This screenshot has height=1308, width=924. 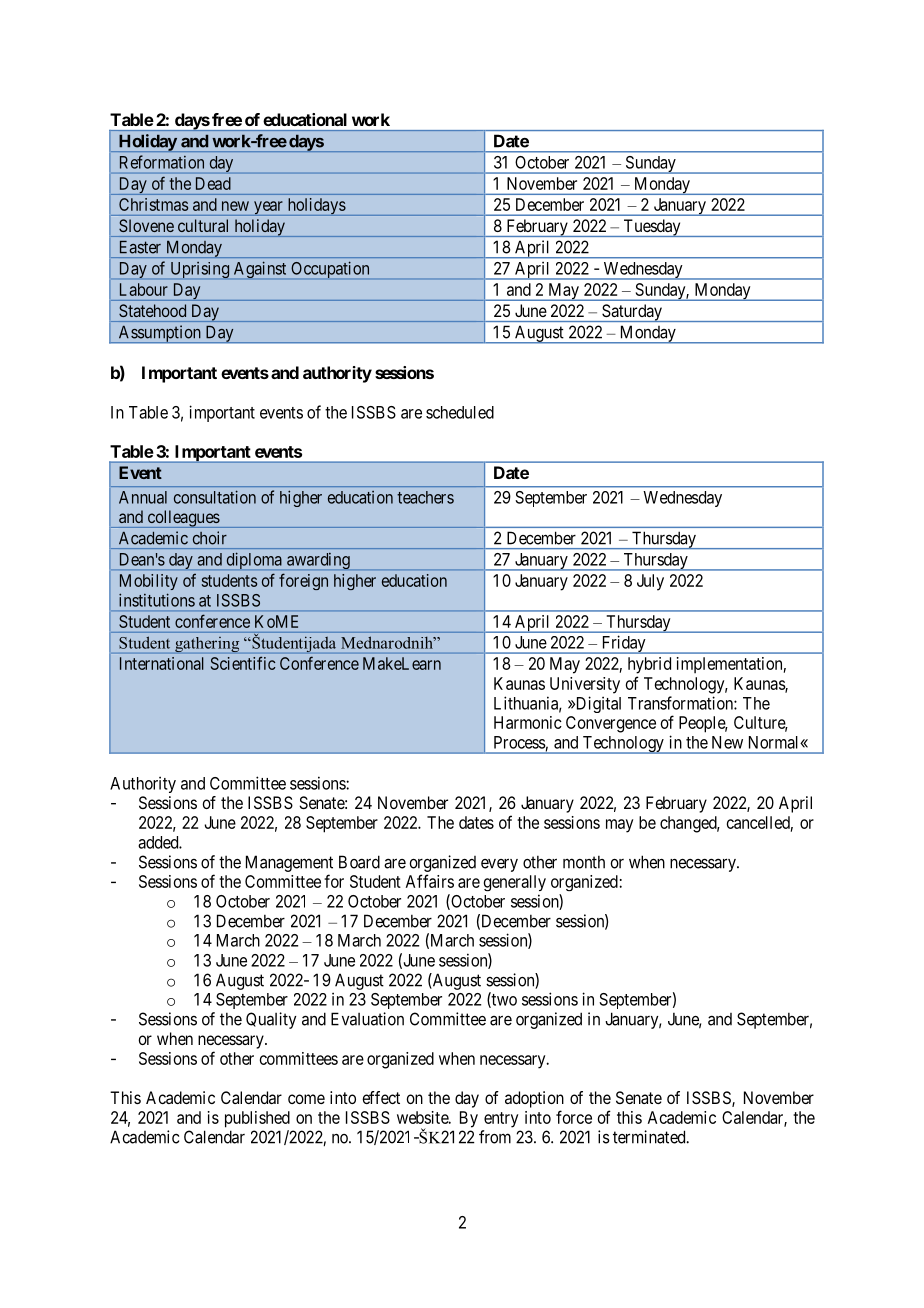 I want to click on choir, so click(x=210, y=538).
